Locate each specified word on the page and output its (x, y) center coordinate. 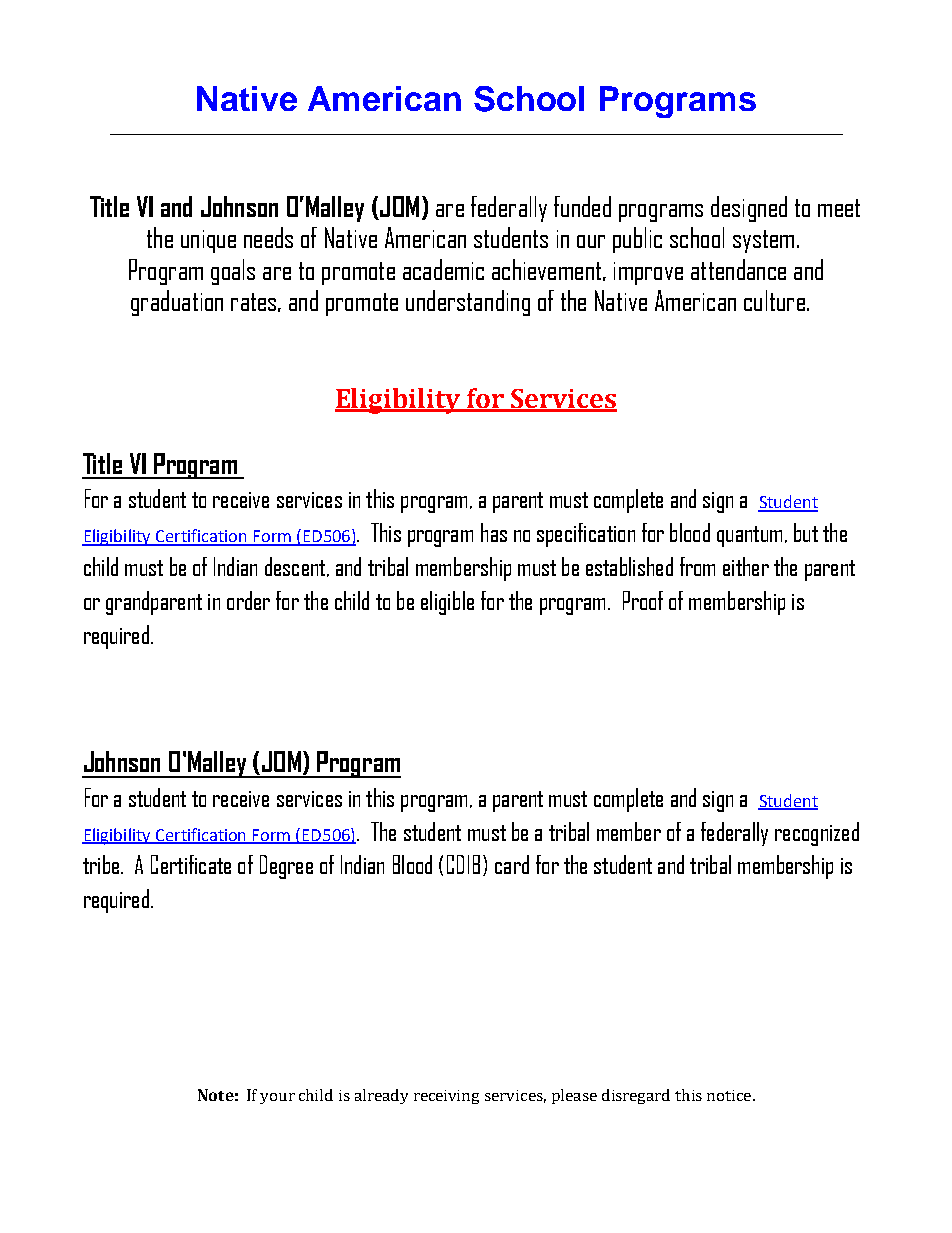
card (512, 864)
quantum (749, 536)
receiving (446, 1097)
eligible (447, 603)
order (248, 600)
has (494, 532)
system (763, 241)
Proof (643, 600)
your (277, 1098)
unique (208, 241)
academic (443, 269)
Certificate (191, 864)
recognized (817, 834)
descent (295, 566)
